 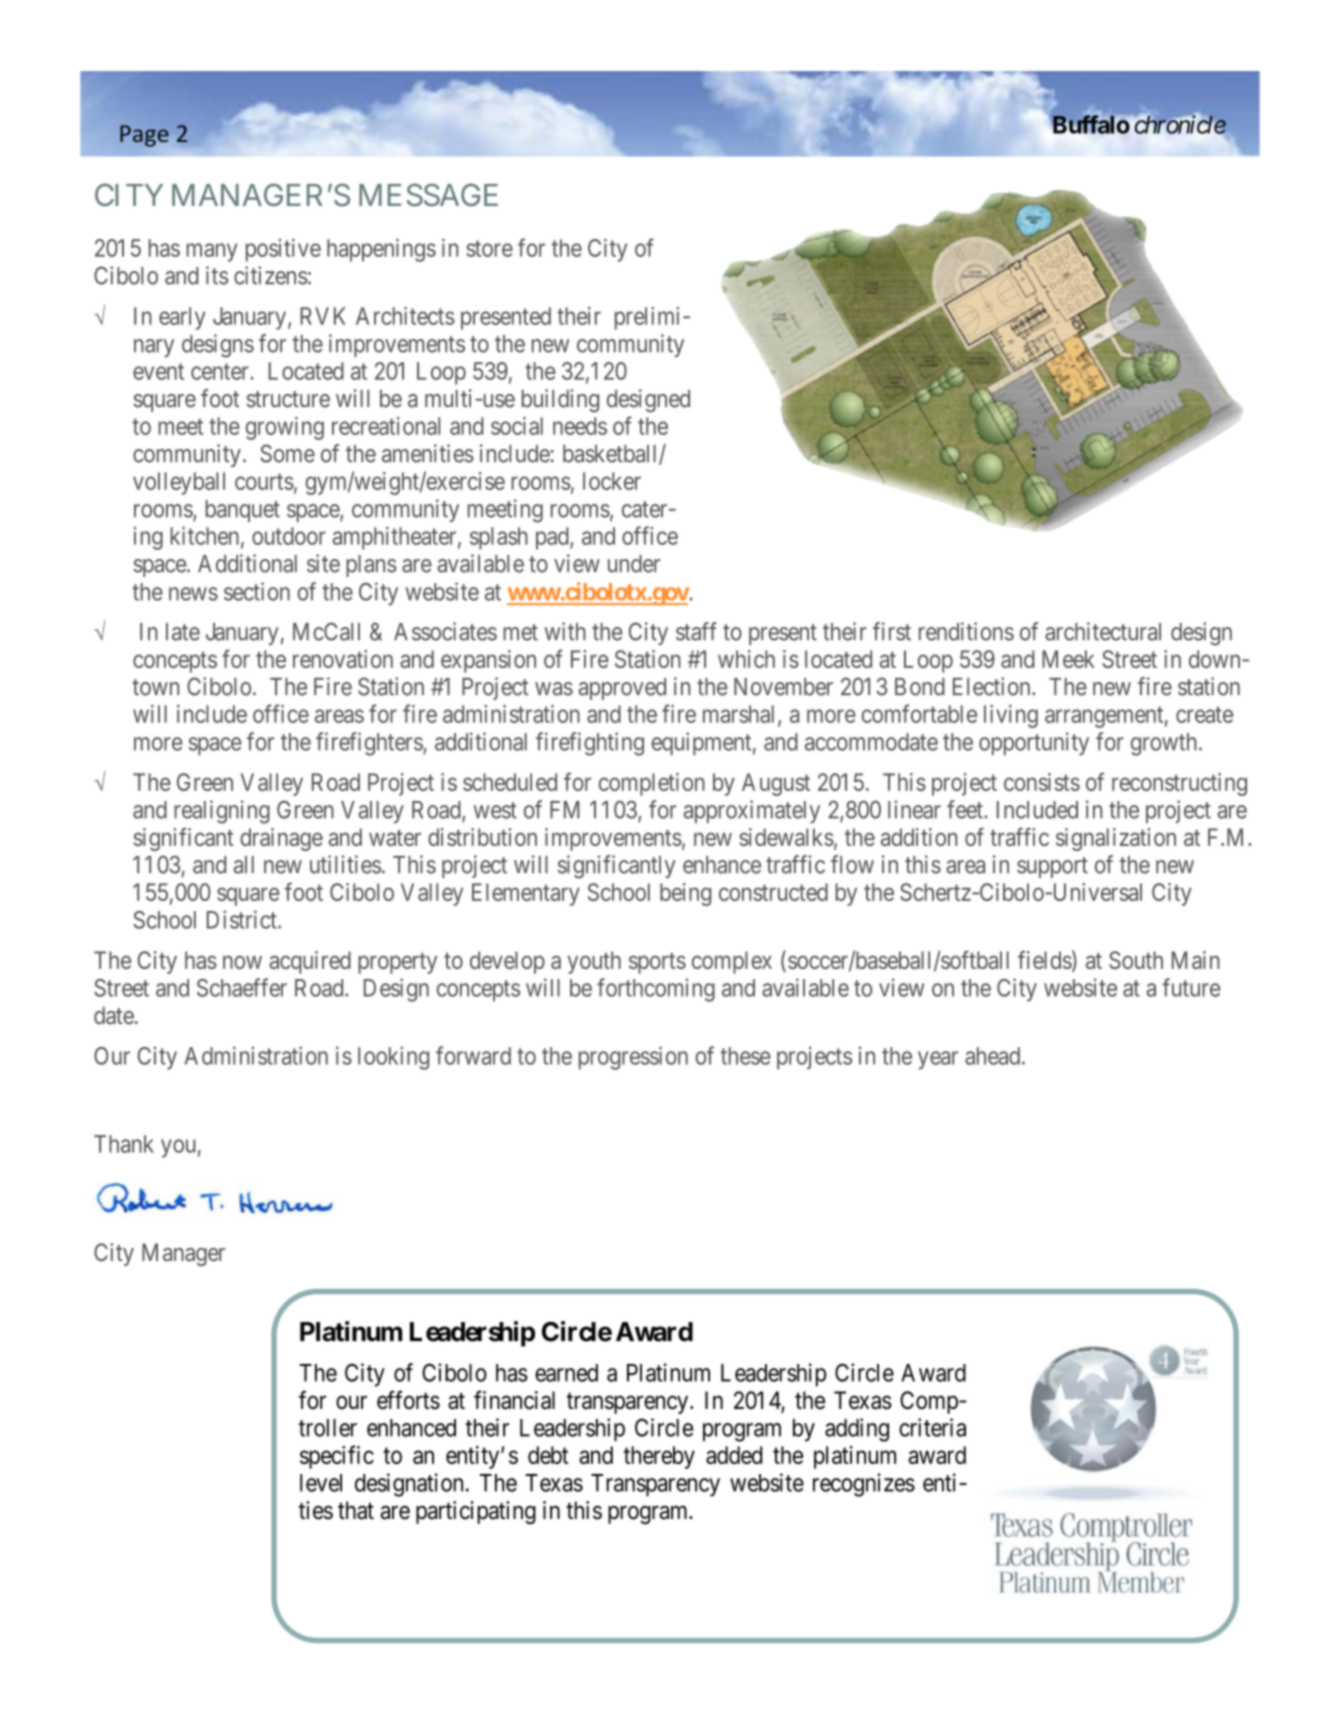 What do you see at coordinates (633, 1058) in the page?
I see `progression` at bounding box center [633, 1058].
